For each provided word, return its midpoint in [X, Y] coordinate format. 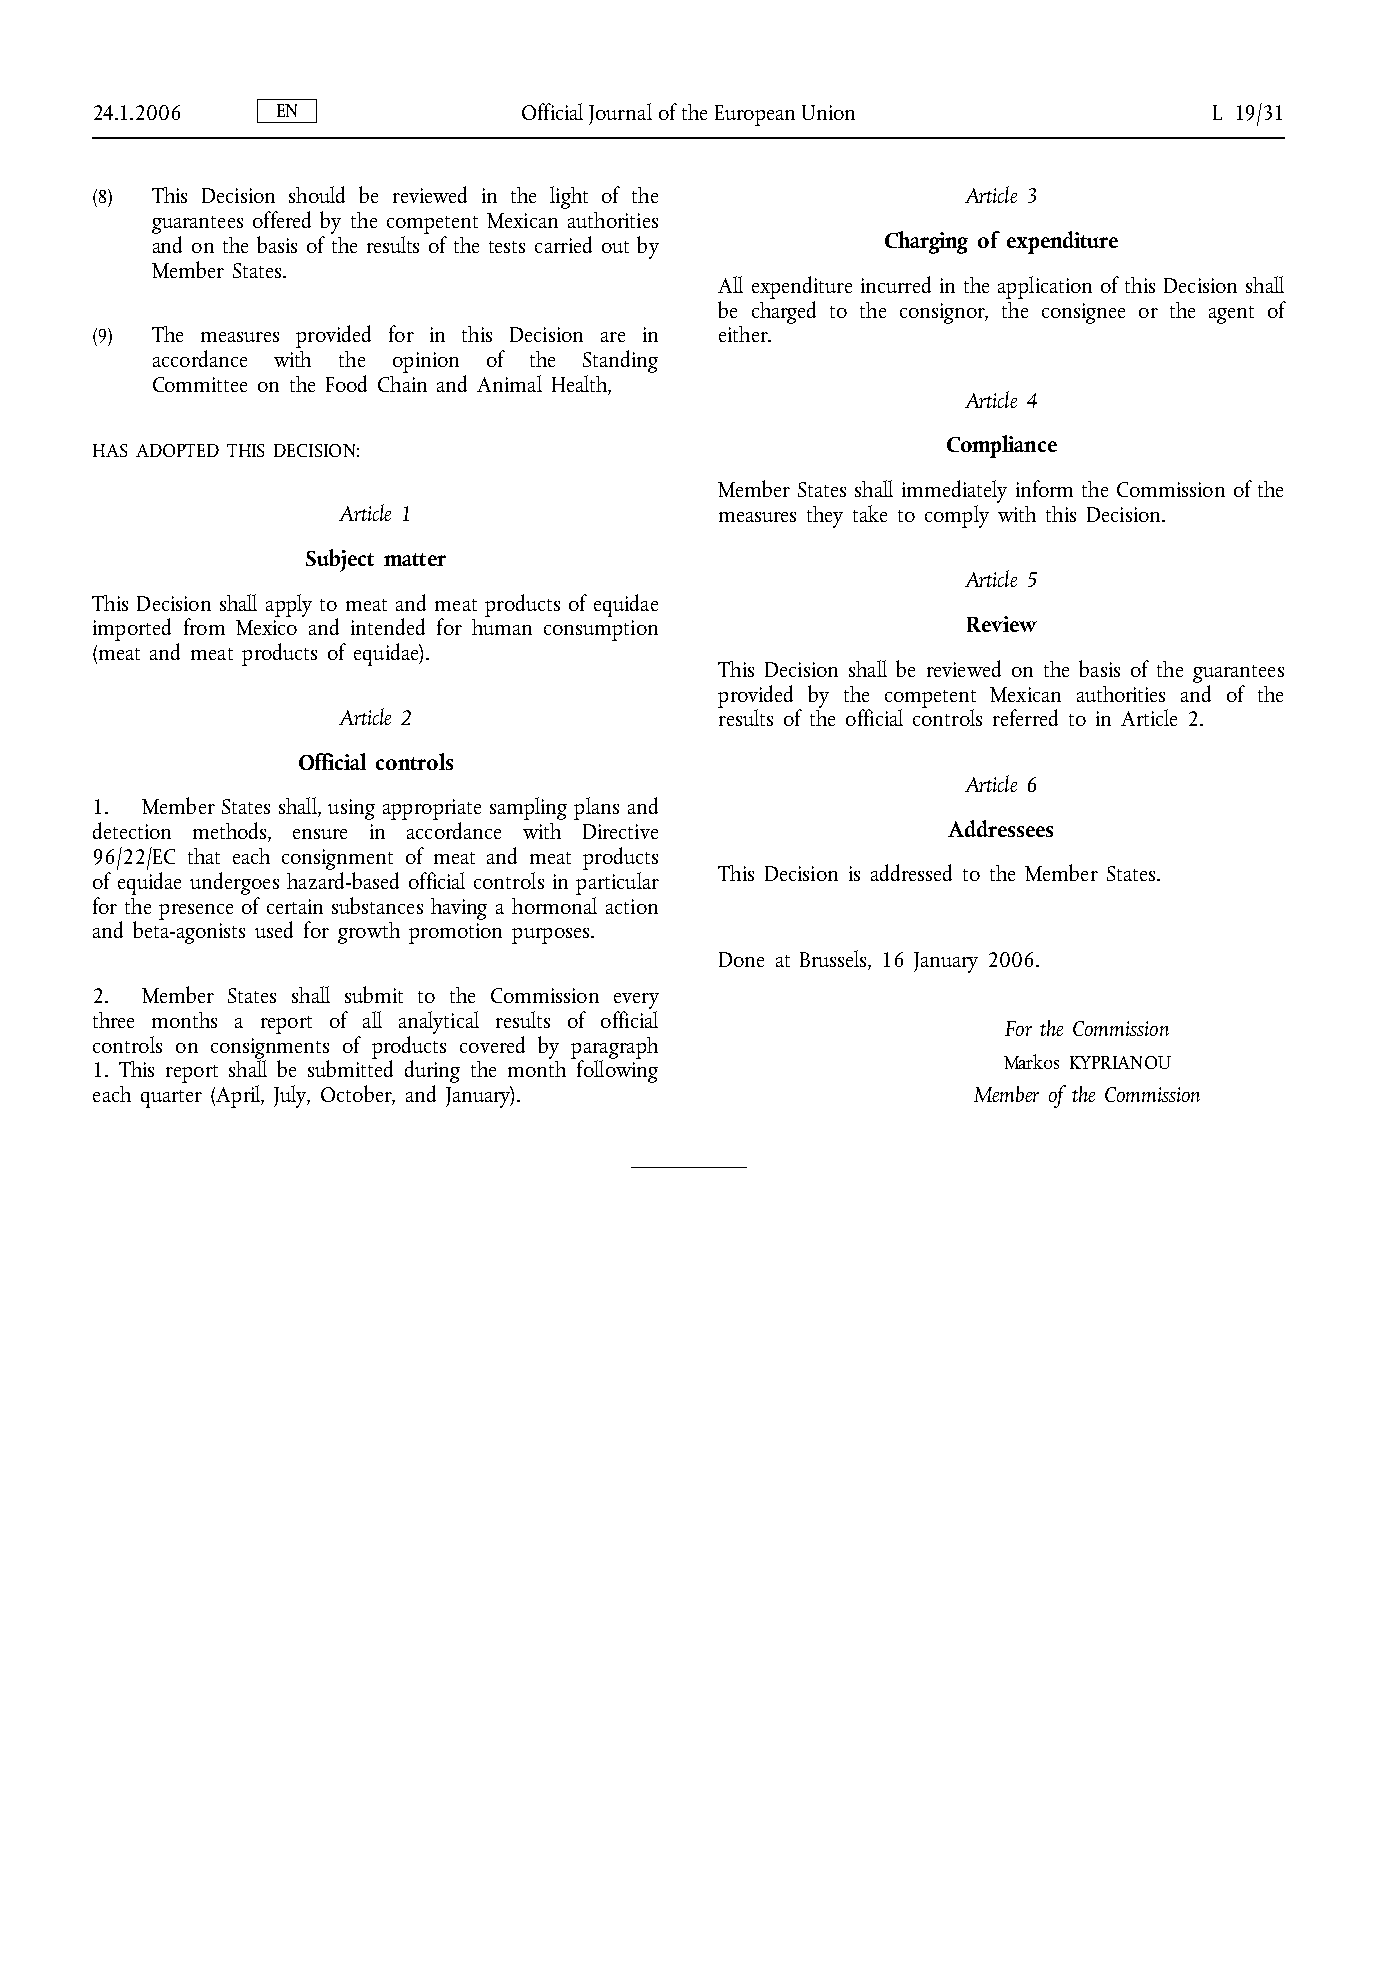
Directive [620, 831]
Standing [620, 361]
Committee [200, 384]
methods [231, 832]
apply [289, 605]
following [616, 1070]
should [317, 194]
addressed [911, 872]
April [238, 1096]
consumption [601, 630]
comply [957, 516]
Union [828, 112]
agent [1231, 315]
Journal [620, 114]
